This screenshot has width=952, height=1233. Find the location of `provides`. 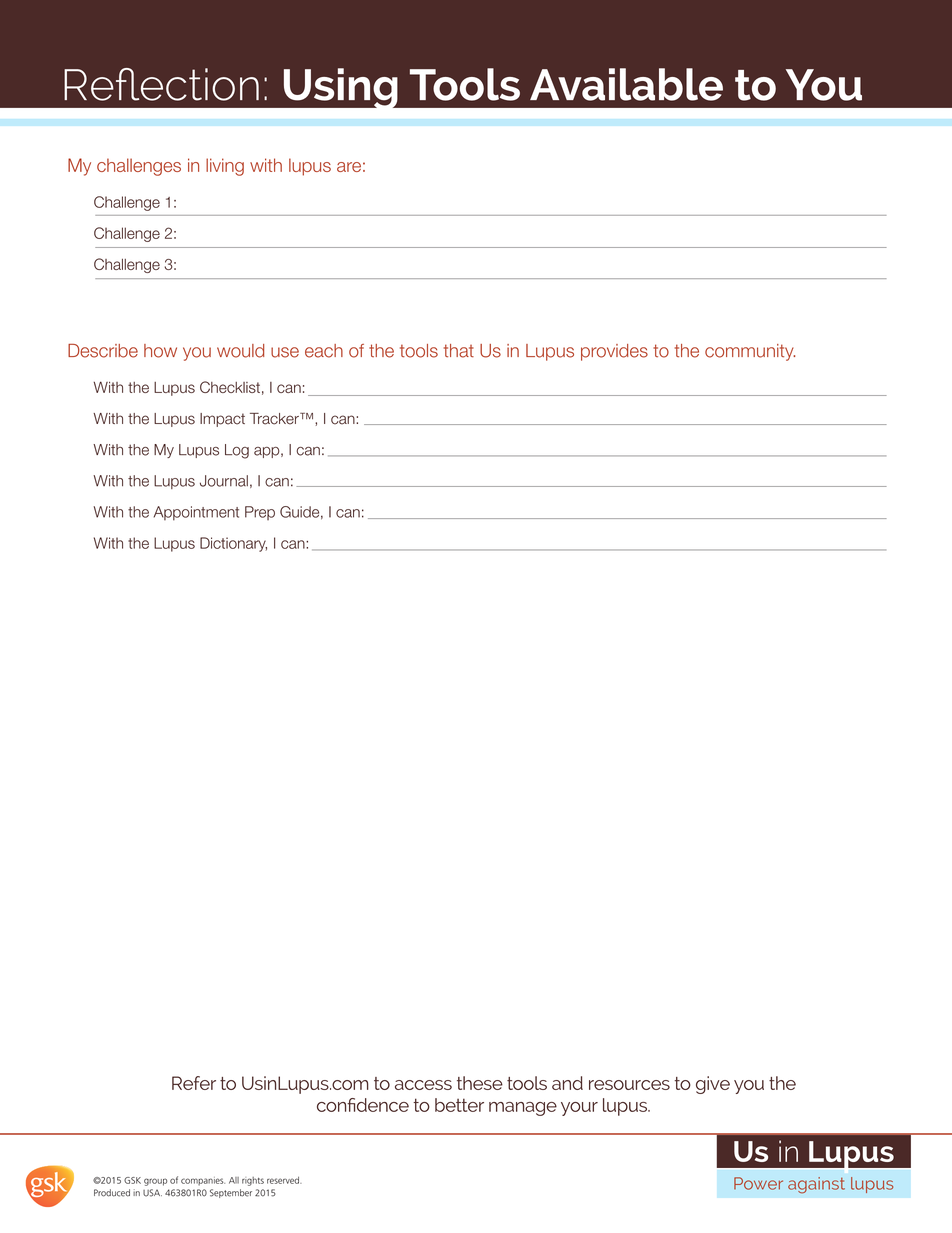

provides is located at coordinates (614, 352).
